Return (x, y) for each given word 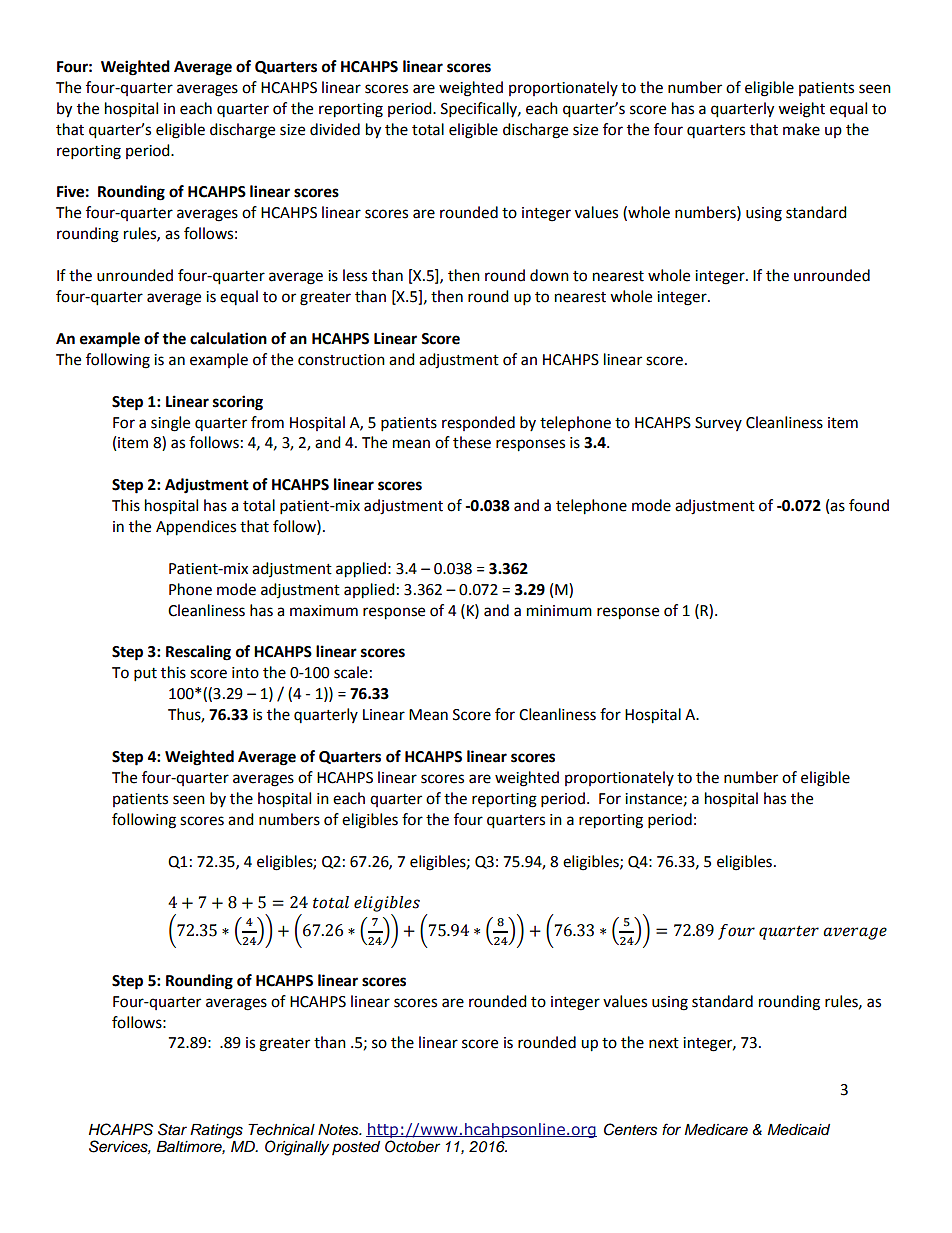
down (549, 275)
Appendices (196, 528)
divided (335, 129)
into (245, 673)
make (801, 129)
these (472, 442)
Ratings (216, 1131)
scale (351, 672)
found (869, 505)
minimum (559, 611)
